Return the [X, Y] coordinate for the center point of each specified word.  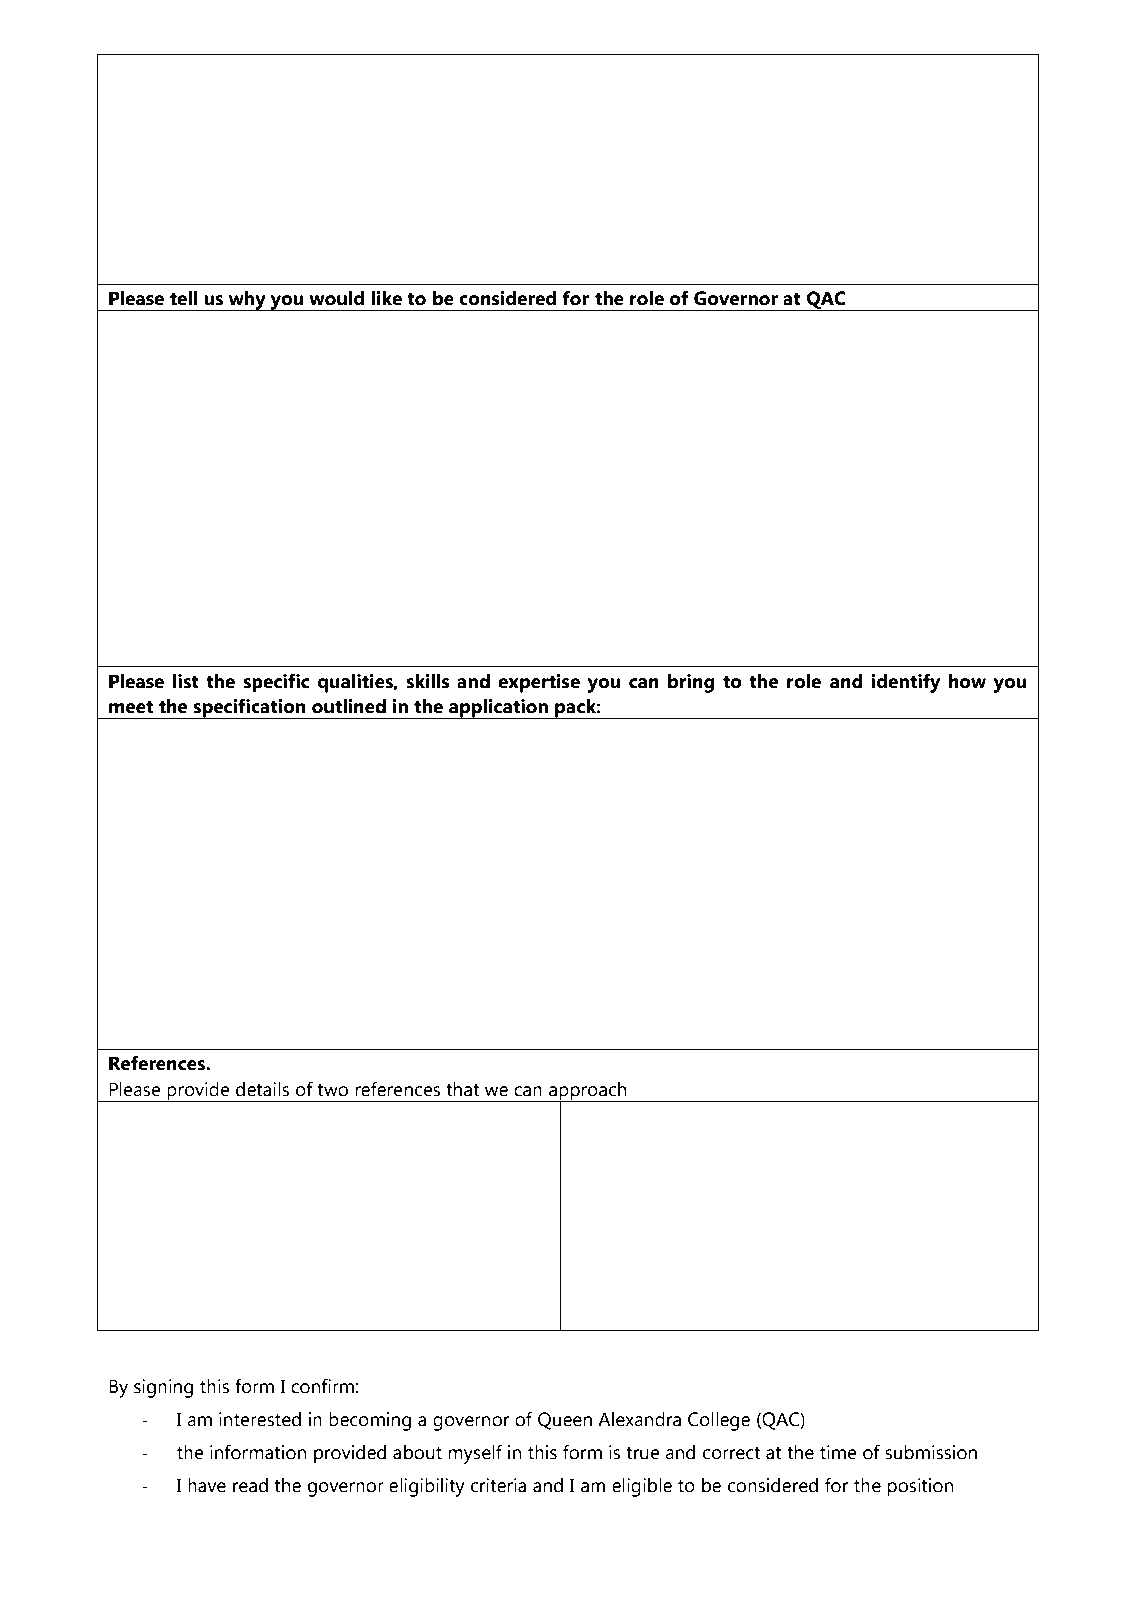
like [386, 298]
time [838, 1452]
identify [905, 683]
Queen [565, 1421]
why [247, 301]
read [250, 1485]
